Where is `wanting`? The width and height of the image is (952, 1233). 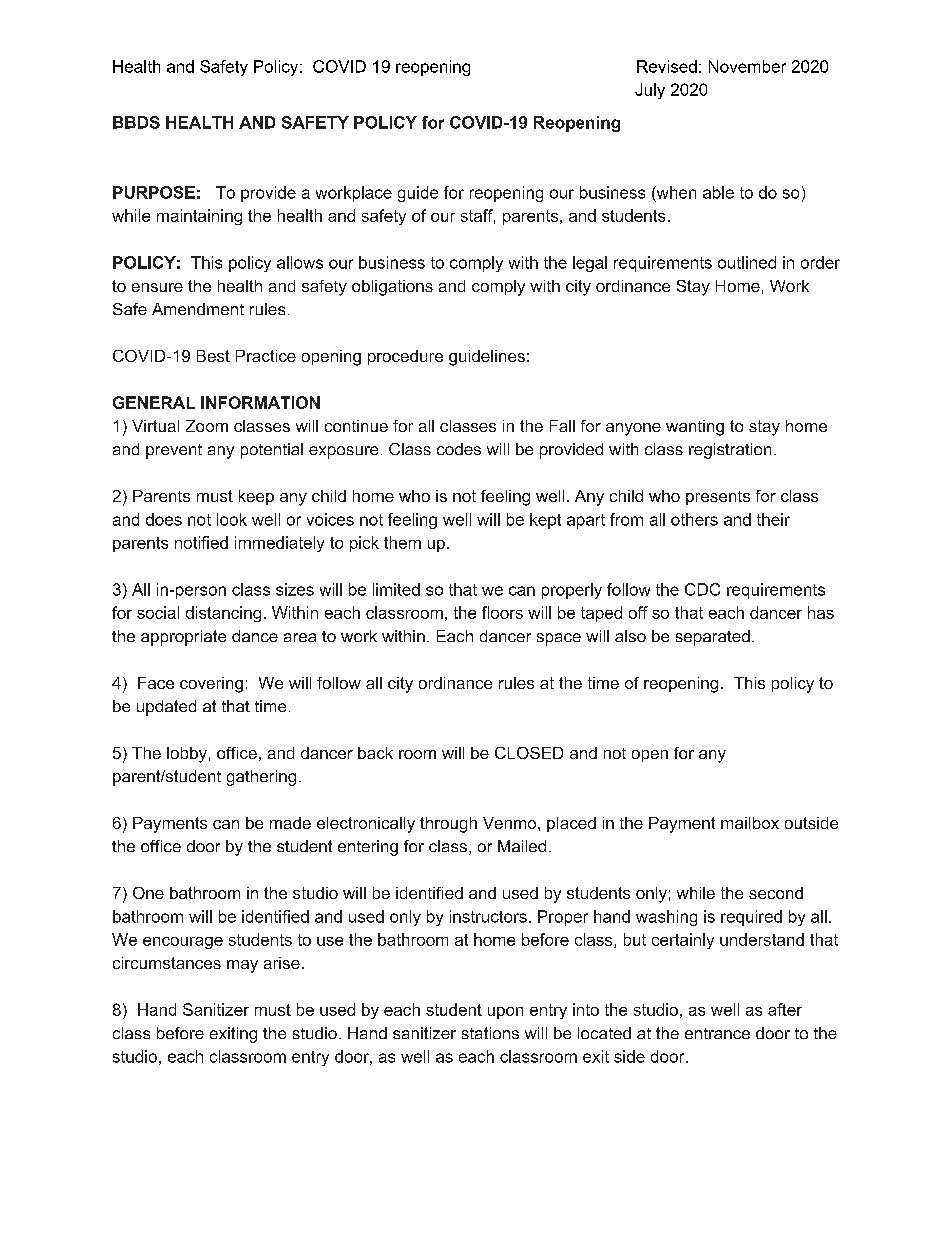
wanting is located at coordinates (695, 428).
